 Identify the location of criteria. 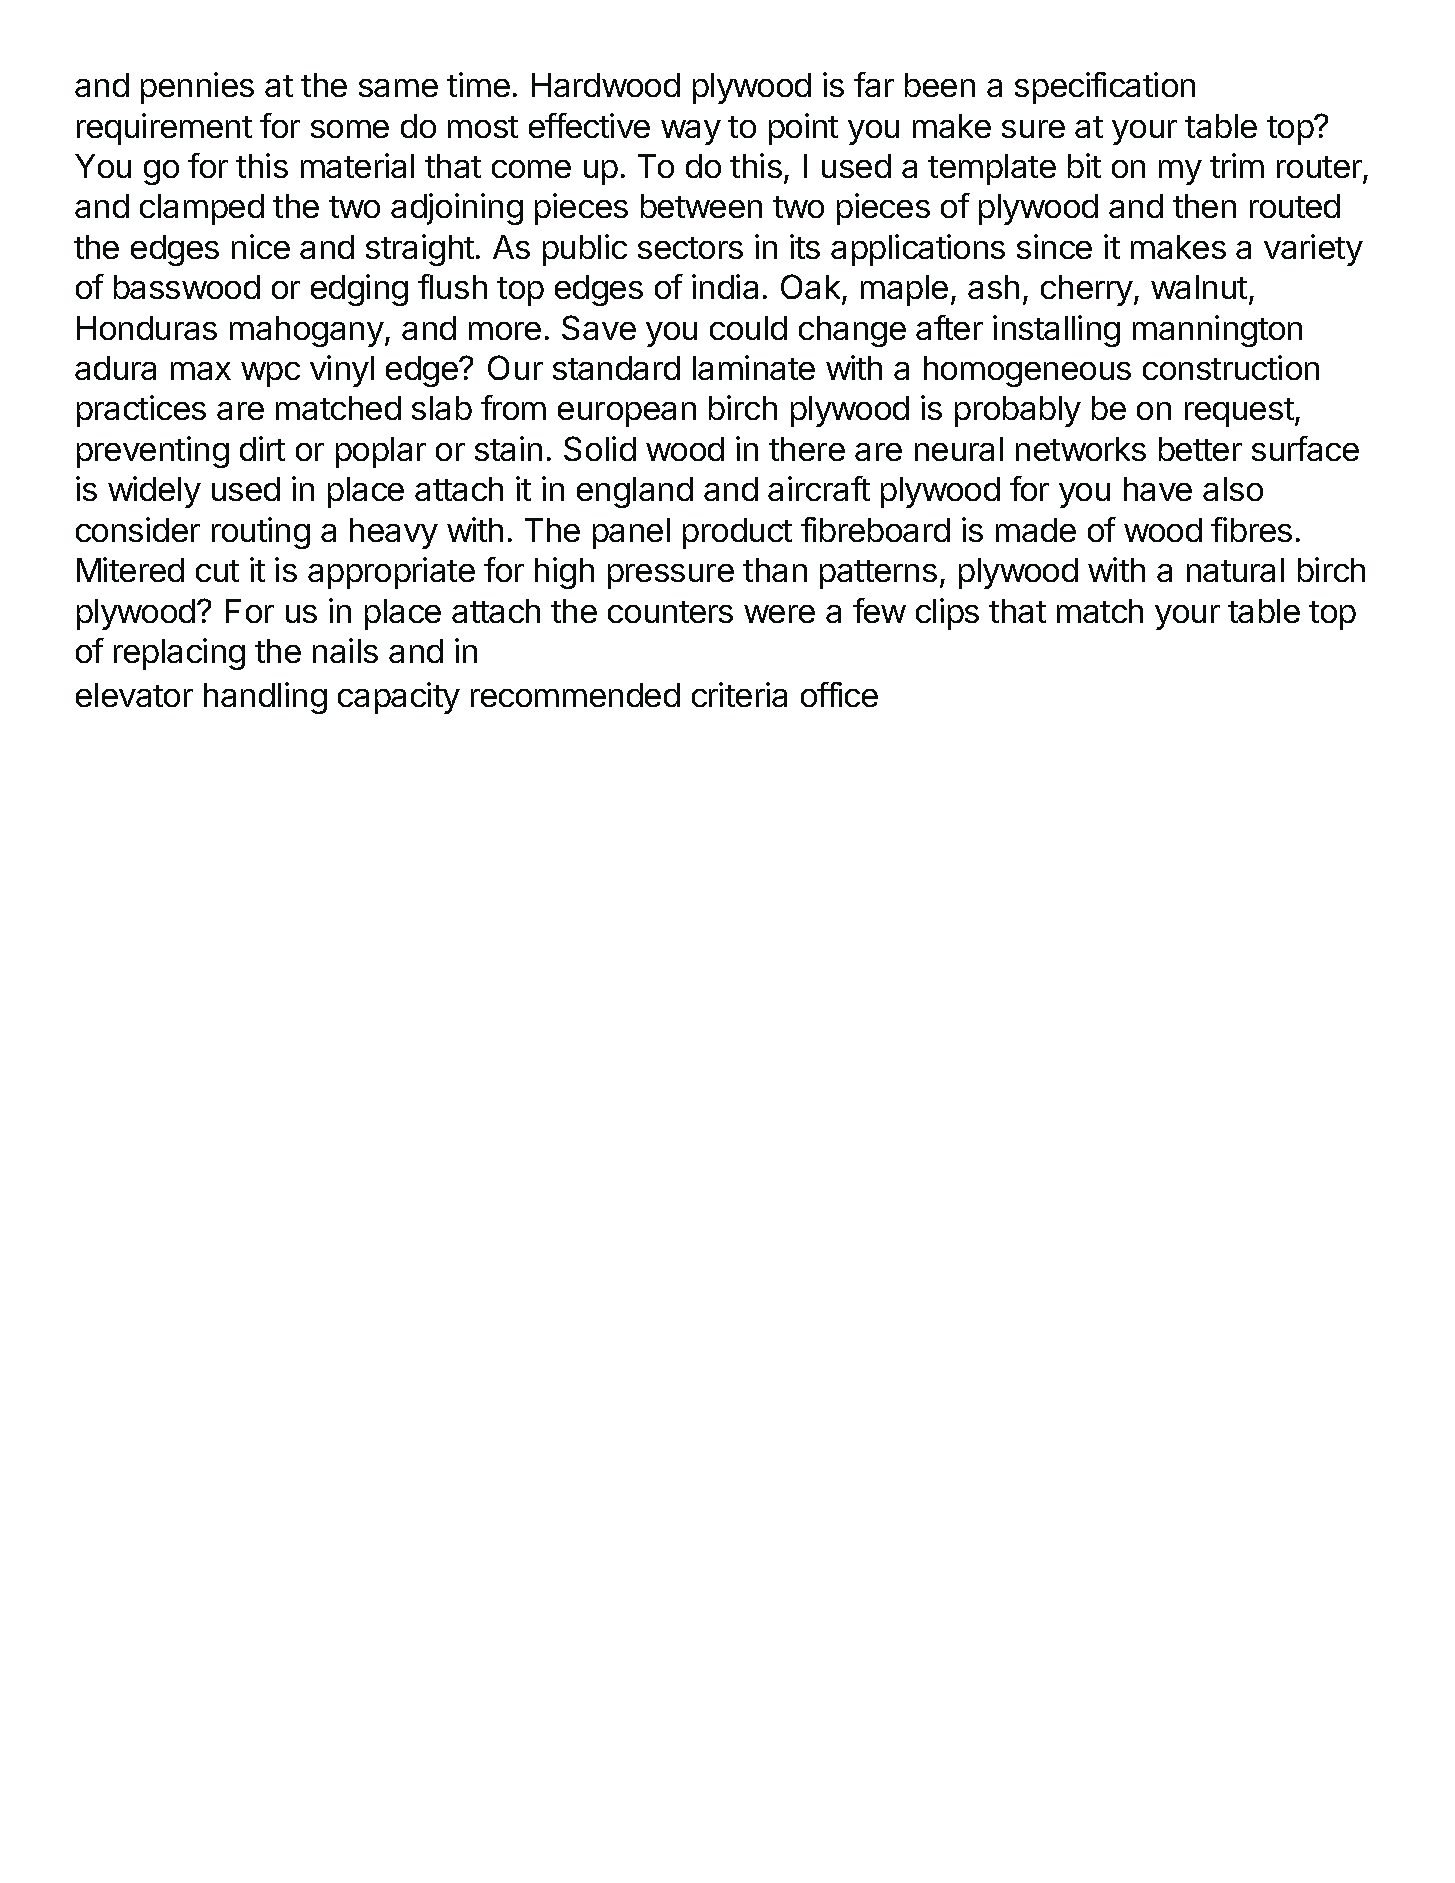
(739, 694).
